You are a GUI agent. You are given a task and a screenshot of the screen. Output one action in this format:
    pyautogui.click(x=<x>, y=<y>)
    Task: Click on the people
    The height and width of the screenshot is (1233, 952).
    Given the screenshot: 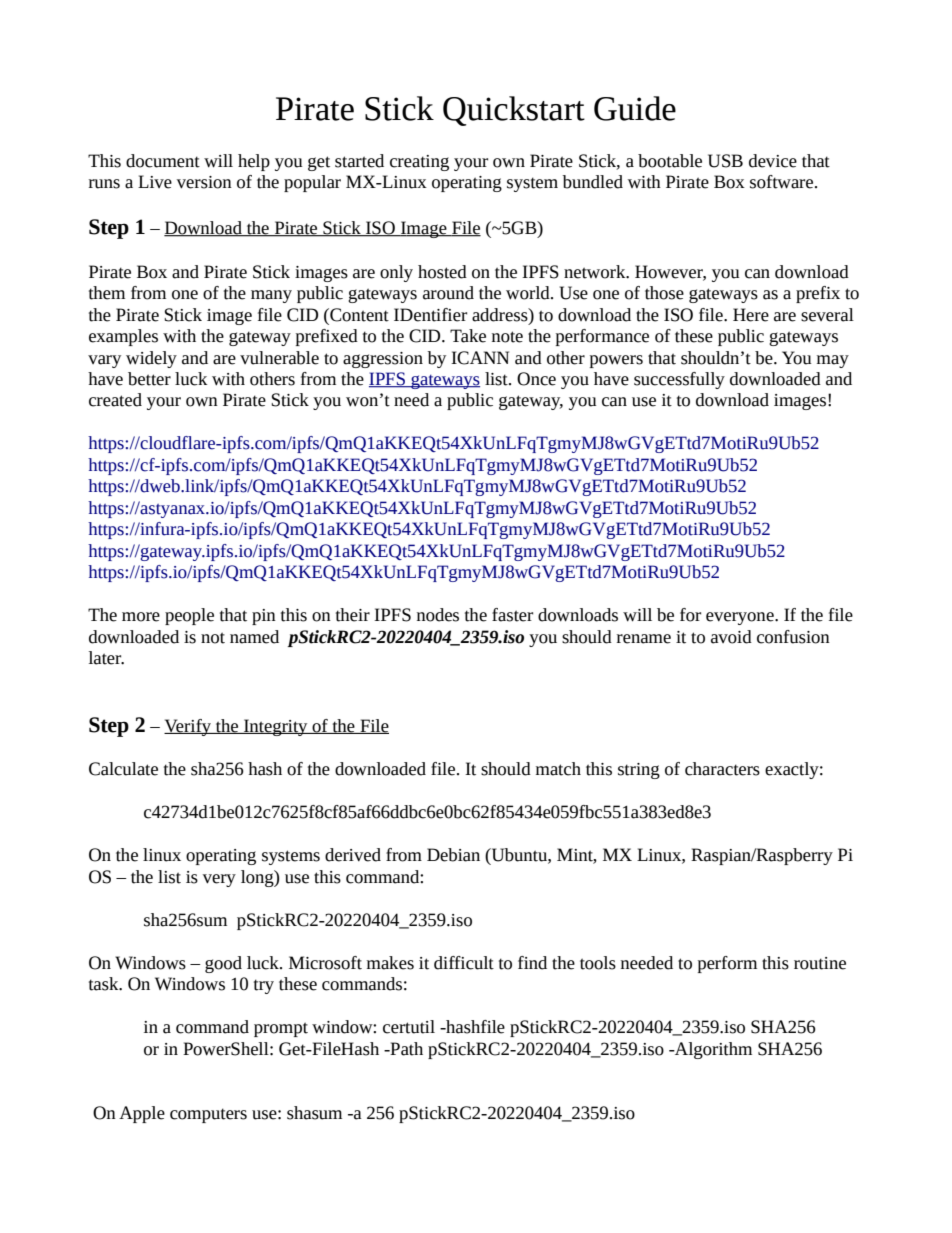 What is the action you would take?
    pyautogui.click(x=189, y=616)
